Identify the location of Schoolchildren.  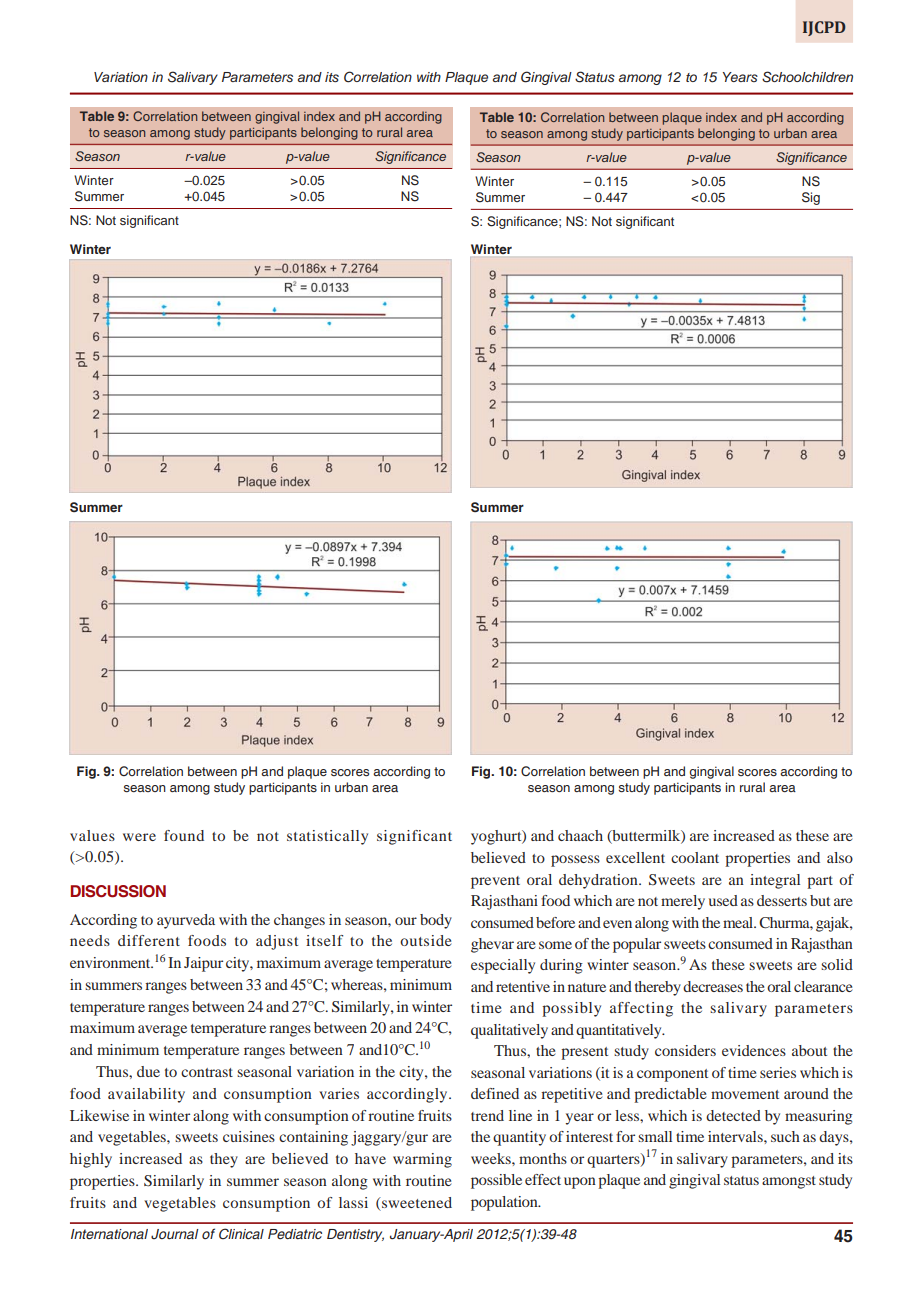
(807, 77).
